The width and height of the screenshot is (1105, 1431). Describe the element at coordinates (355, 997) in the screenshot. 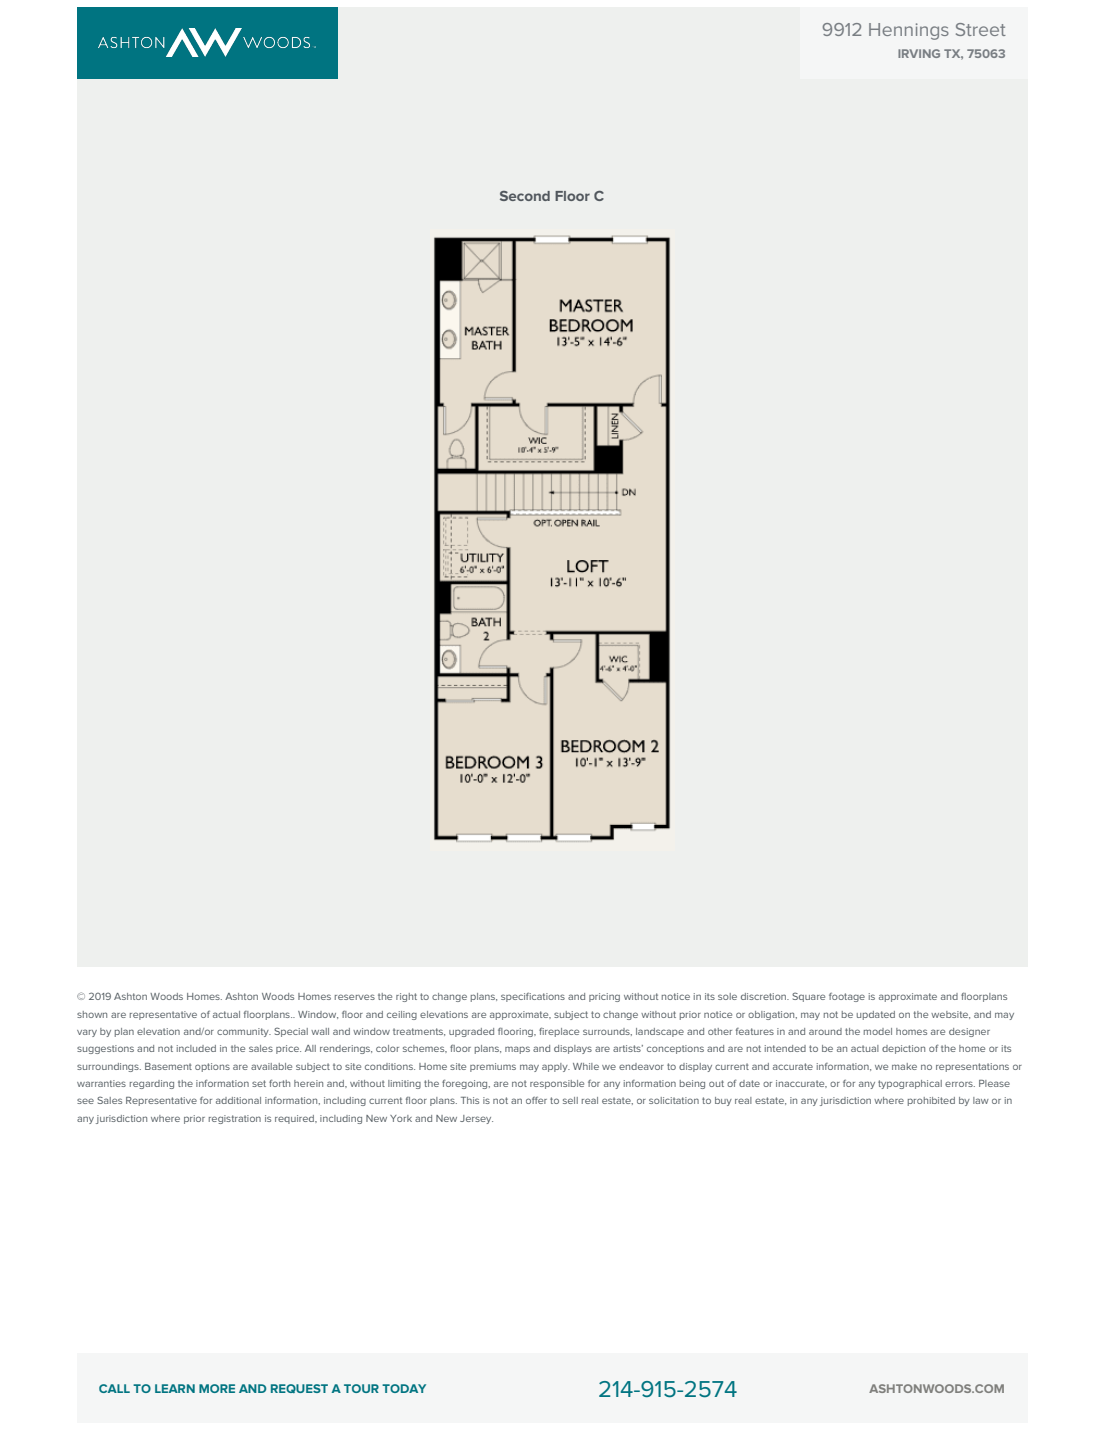

I see `reserves` at that location.
